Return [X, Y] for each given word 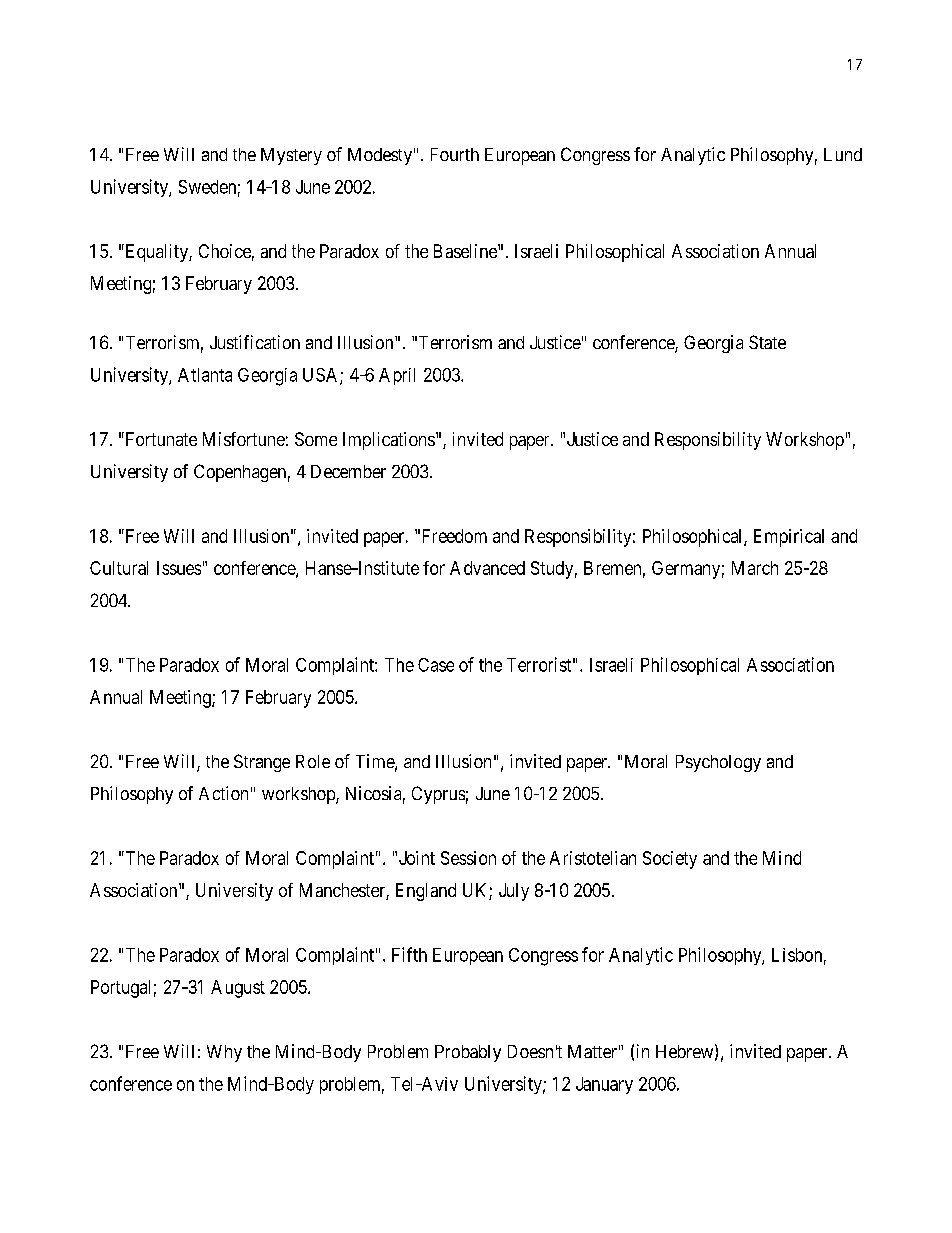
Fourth [455, 154]
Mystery [291, 156]
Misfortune [244, 439]
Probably [468, 1053]
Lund [843, 154]
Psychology [718, 763]
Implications [389, 441]
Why [224, 1053]
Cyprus [438, 795]
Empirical [789, 538]
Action [223, 793]
